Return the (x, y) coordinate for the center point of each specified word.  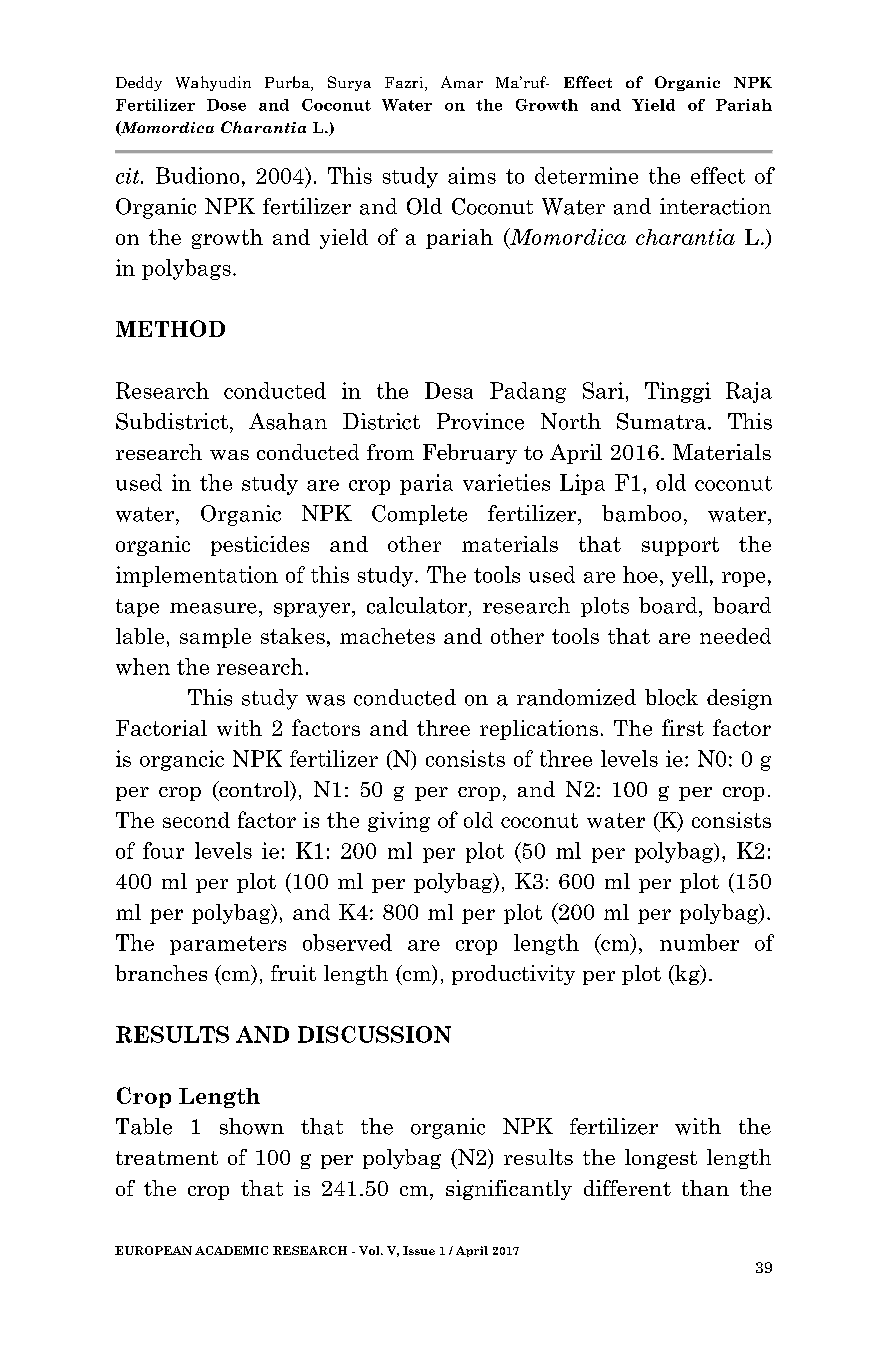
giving (399, 822)
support (680, 546)
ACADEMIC (231, 1250)
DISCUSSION (374, 1034)
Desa (449, 390)
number (699, 942)
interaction (715, 206)
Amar (462, 82)
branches (161, 973)
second (196, 820)
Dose (226, 105)
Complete (419, 515)
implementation (197, 576)
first (683, 727)
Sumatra (661, 421)
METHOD (170, 328)
